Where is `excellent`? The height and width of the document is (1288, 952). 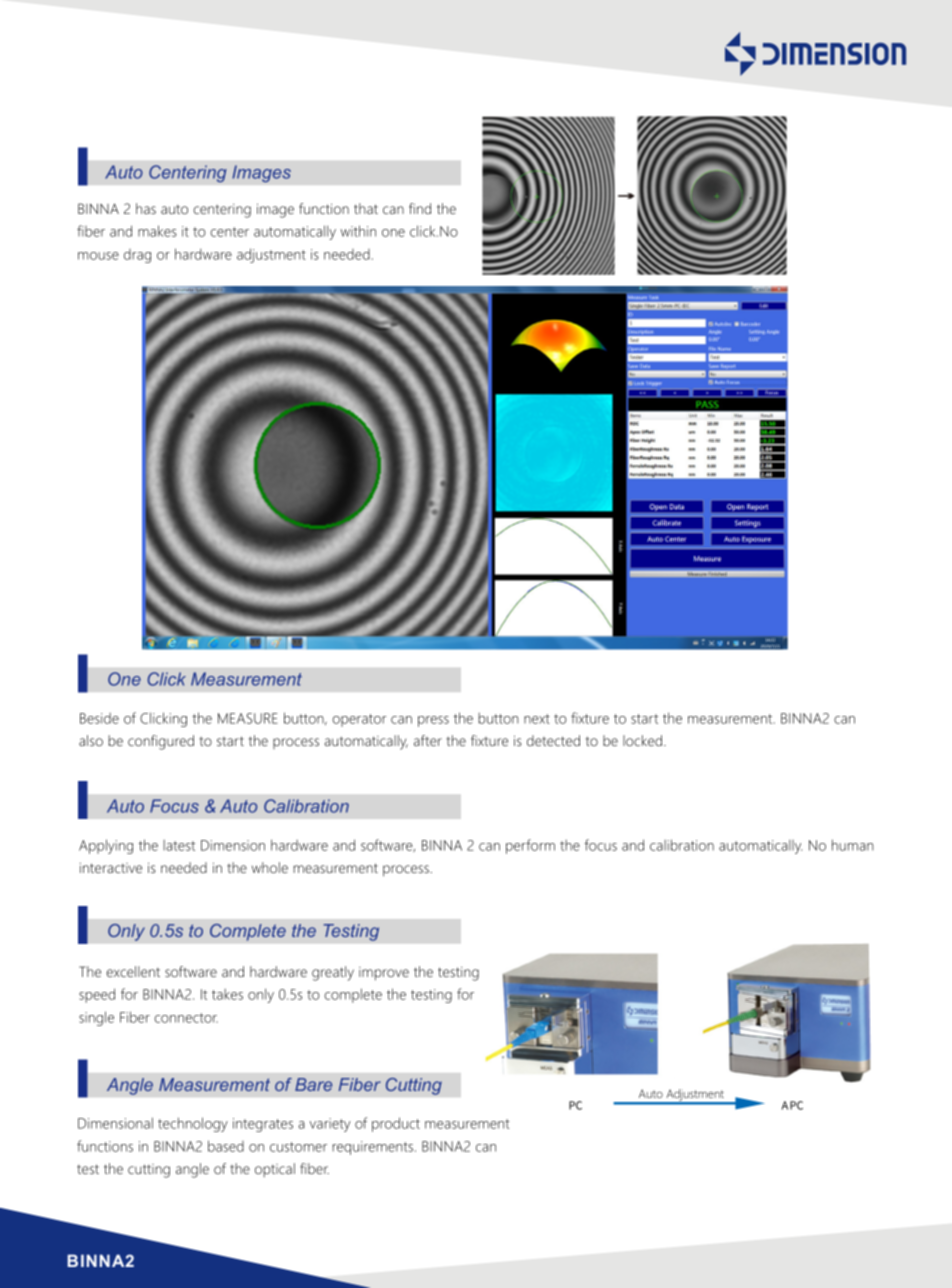 excellent is located at coordinates (133, 971).
